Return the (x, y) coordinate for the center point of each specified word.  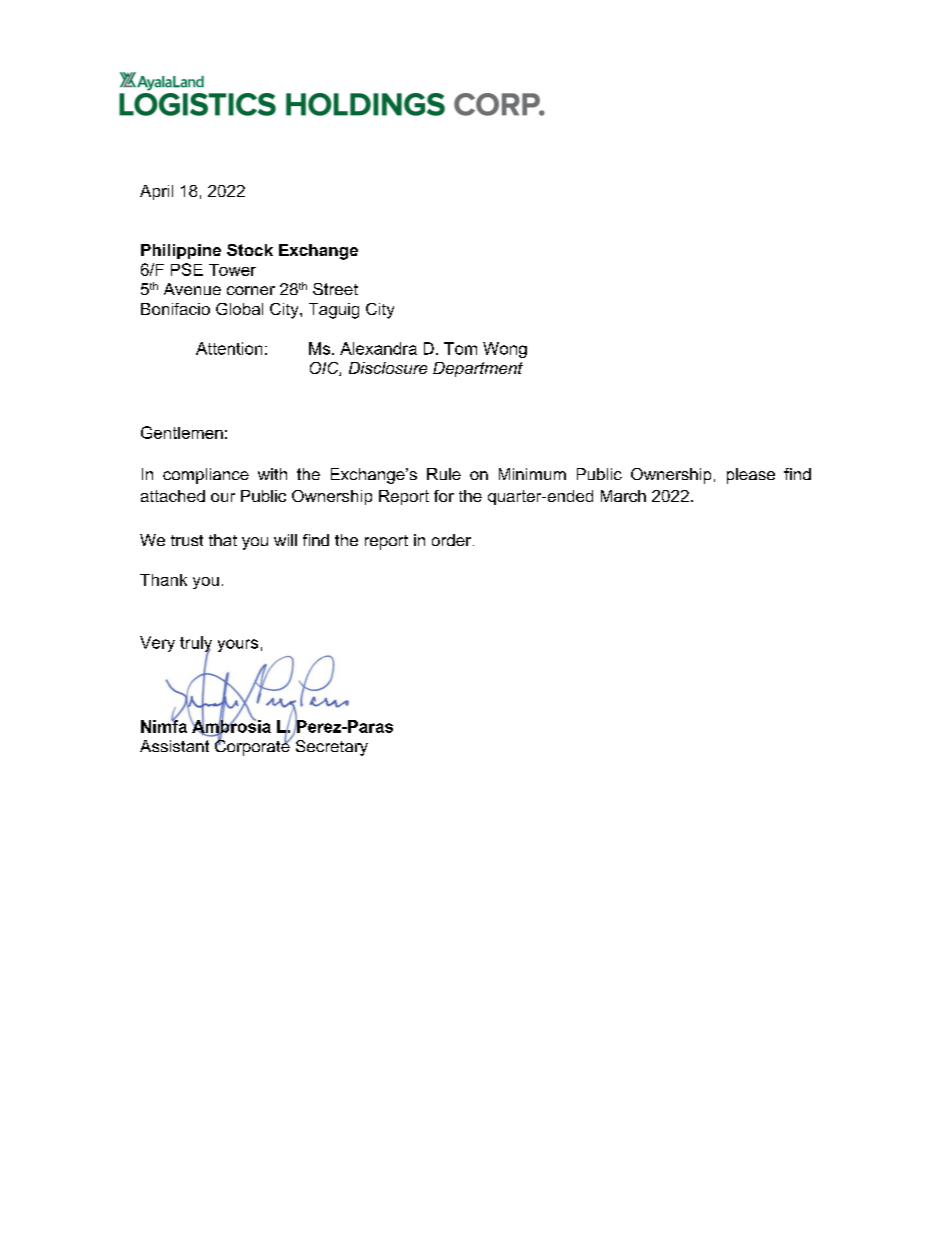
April (156, 192)
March (623, 496)
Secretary (332, 748)
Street (335, 289)
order (453, 540)
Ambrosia (230, 726)
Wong (505, 350)
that (223, 540)
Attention (229, 348)
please (751, 476)
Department (478, 369)
